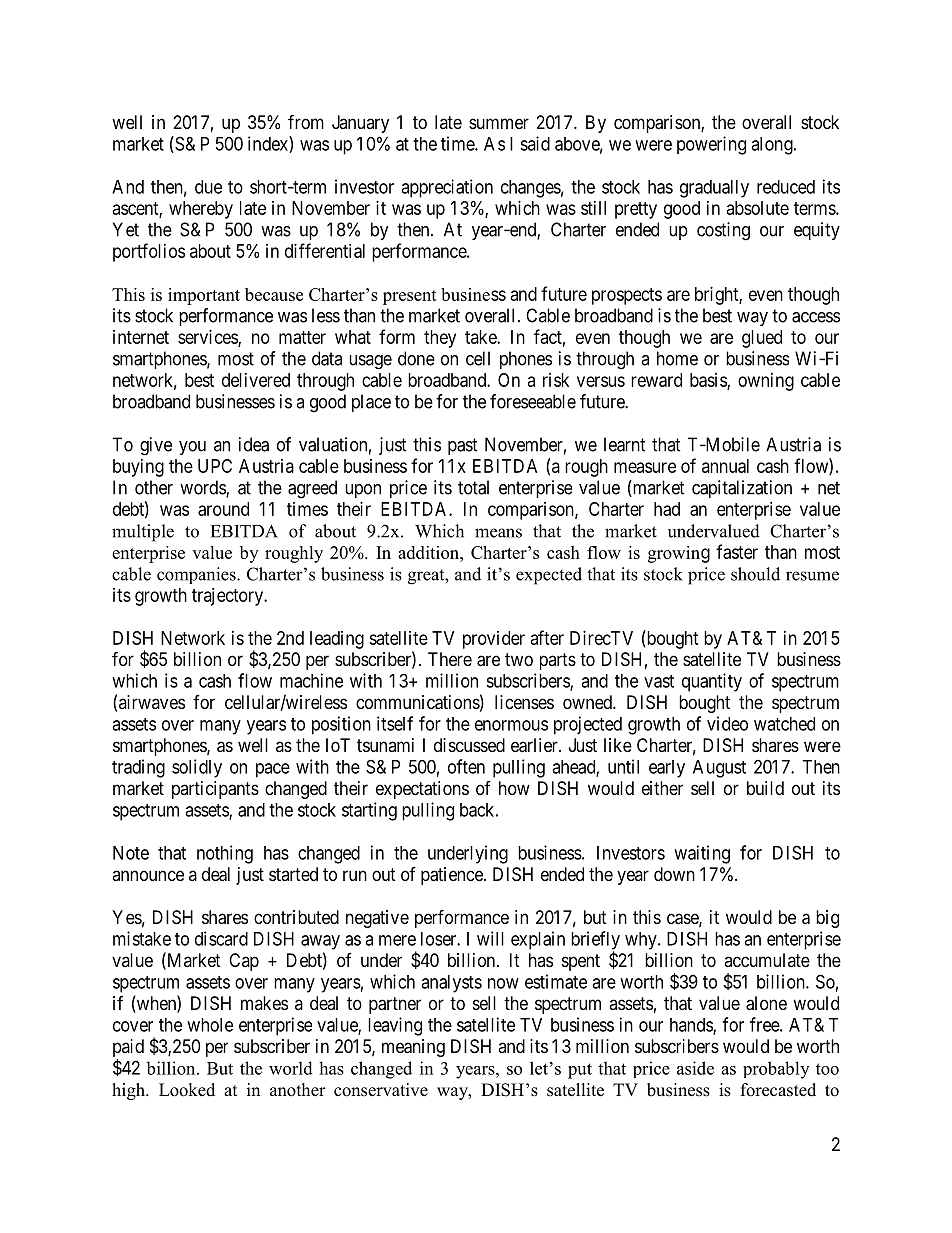 The image size is (952, 1233). What do you see at coordinates (187, 1090) in the screenshot?
I see `Looked` at bounding box center [187, 1090].
